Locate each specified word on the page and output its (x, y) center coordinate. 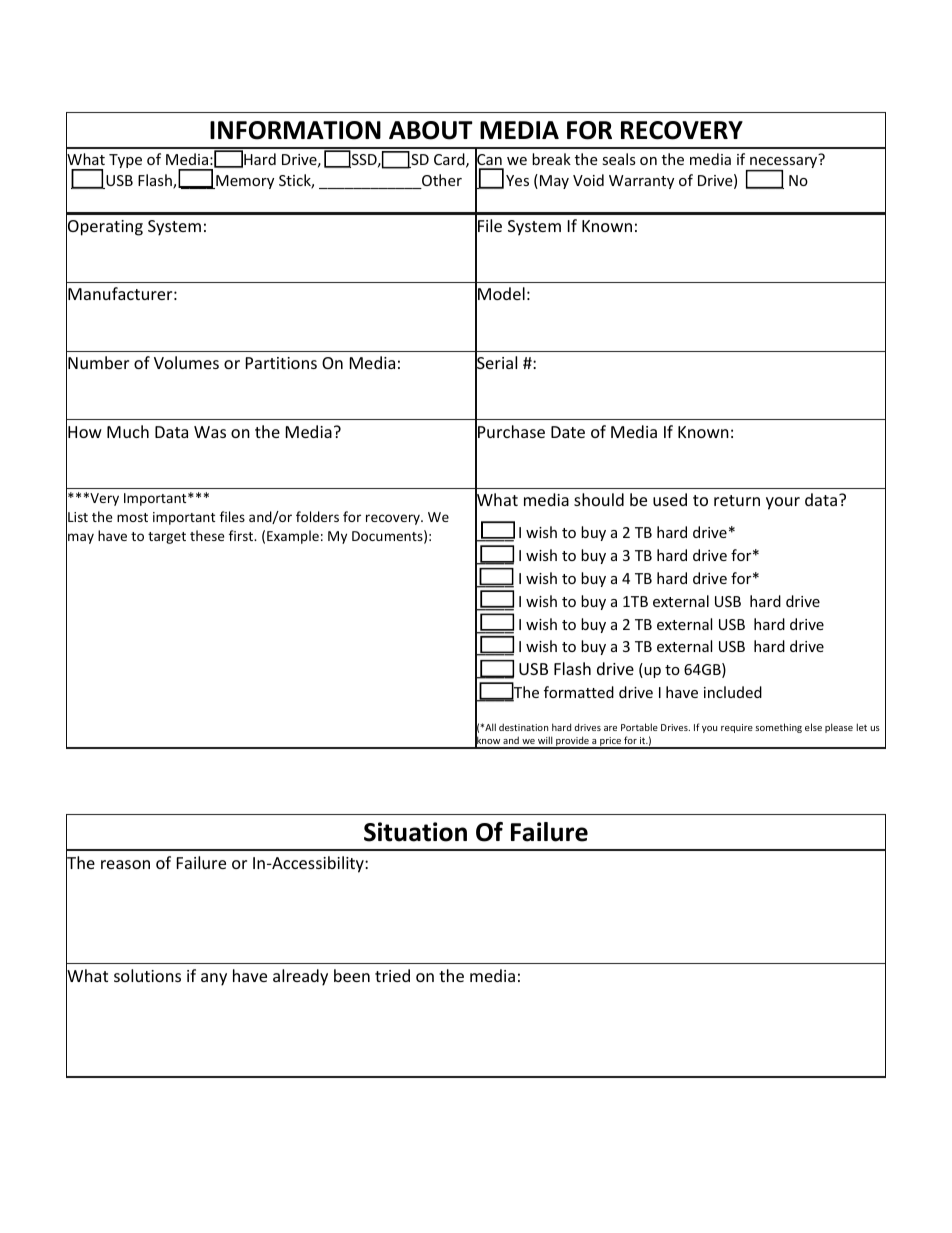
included (733, 692)
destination (523, 727)
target (167, 538)
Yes (517, 180)
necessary (782, 164)
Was (210, 432)
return (737, 500)
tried (392, 975)
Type (125, 161)
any (214, 979)
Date (568, 432)
